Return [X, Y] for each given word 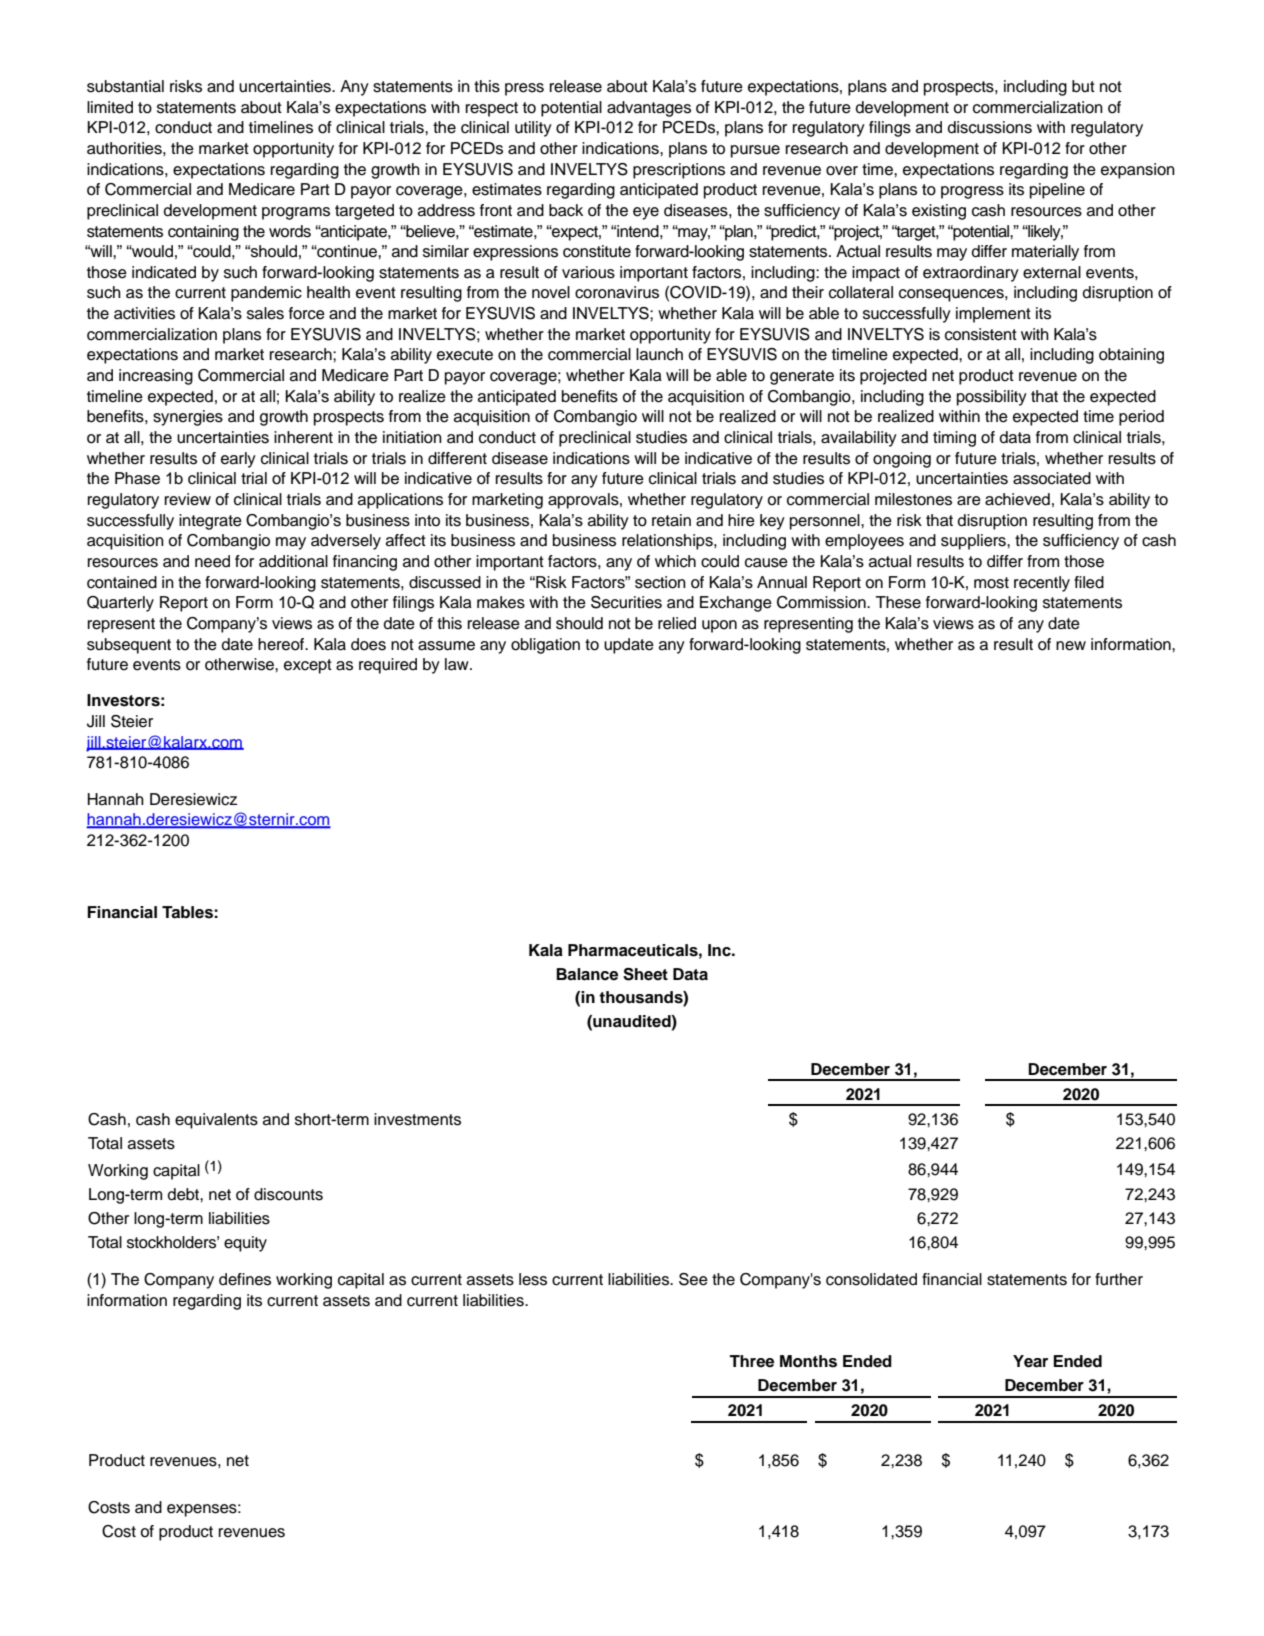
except [308, 666]
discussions [990, 127]
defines [245, 1279]
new [1071, 646]
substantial [125, 86]
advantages [649, 109]
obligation [545, 646]
